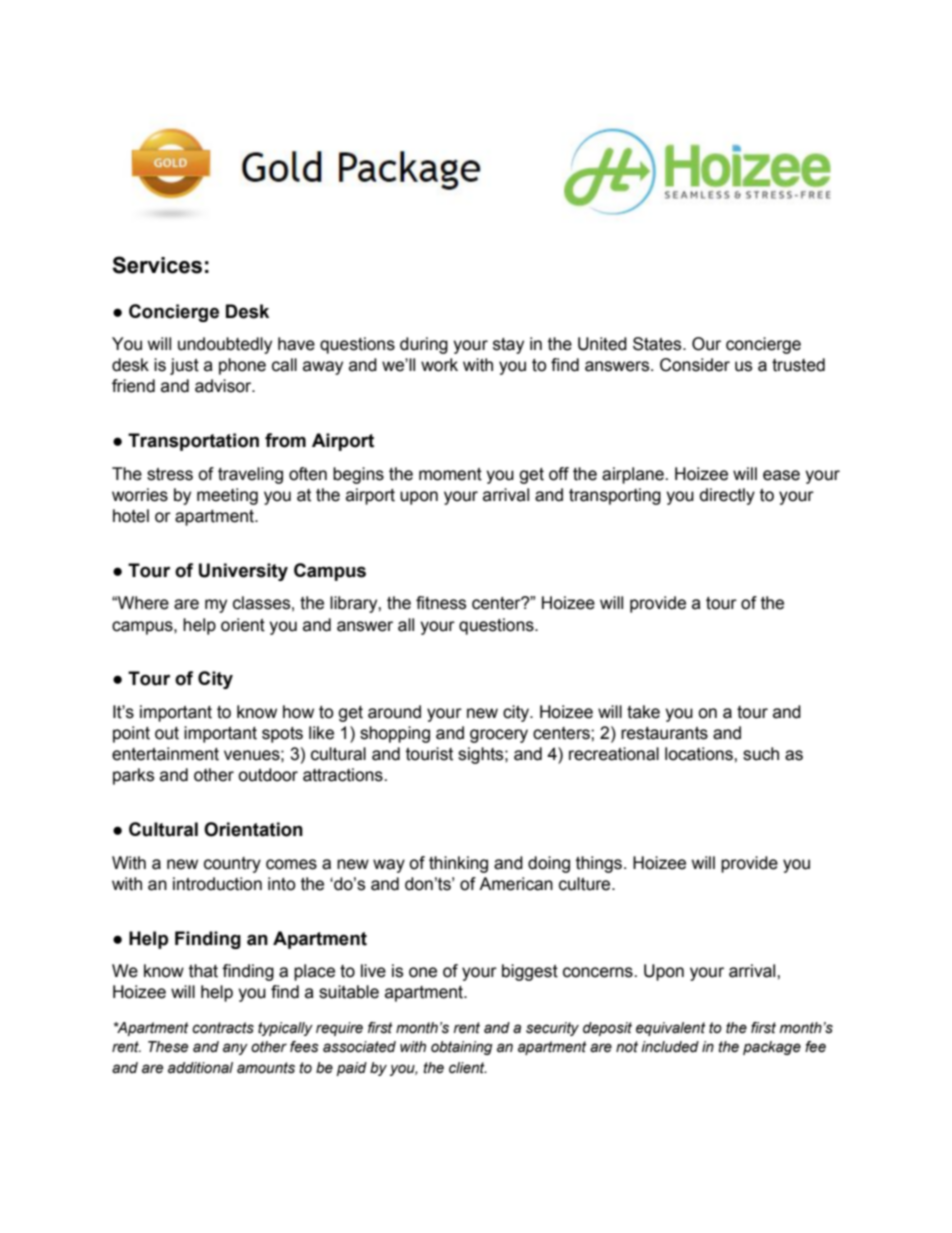  I want to click on during, so click(424, 345).
